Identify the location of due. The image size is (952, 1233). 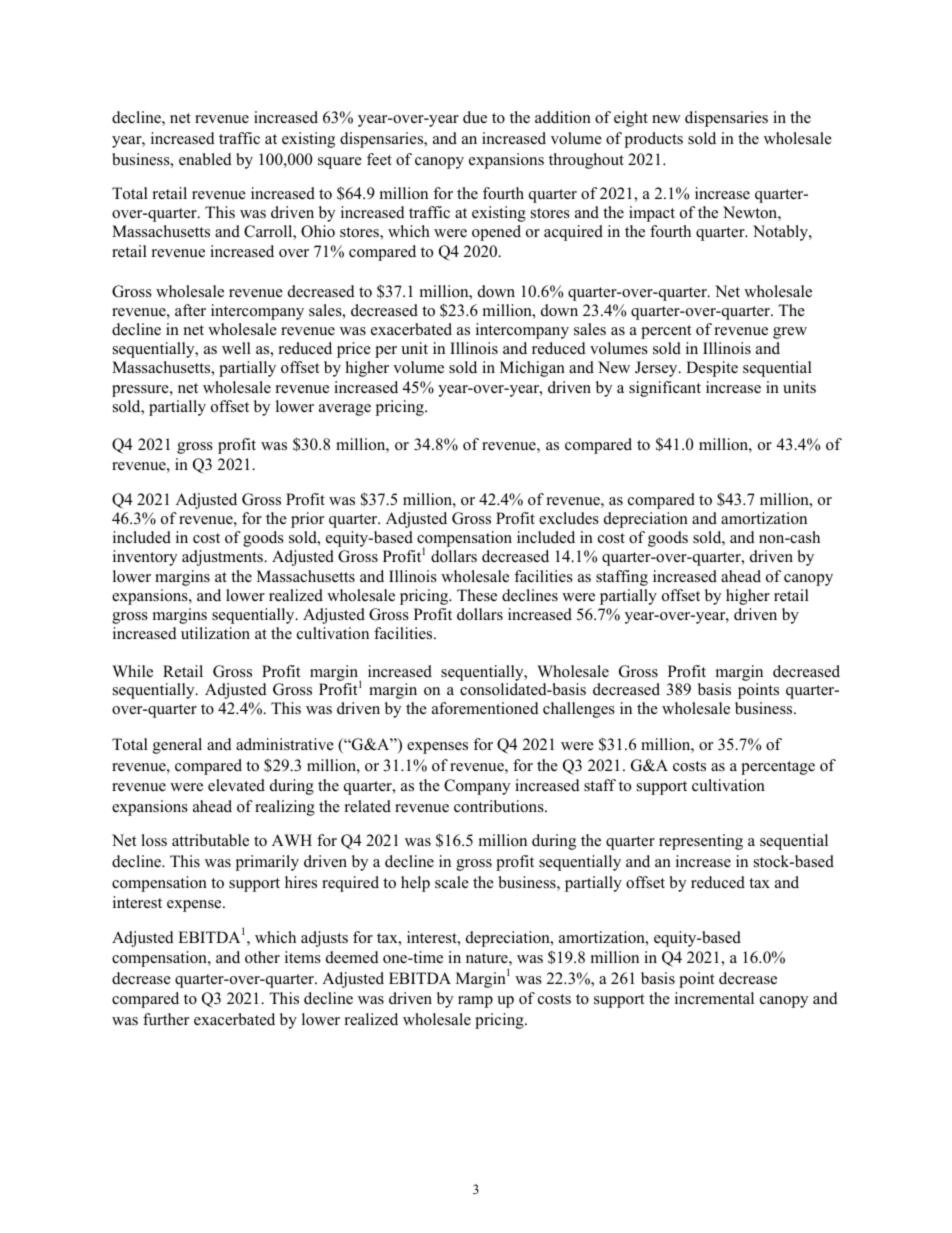
(475, 117).
